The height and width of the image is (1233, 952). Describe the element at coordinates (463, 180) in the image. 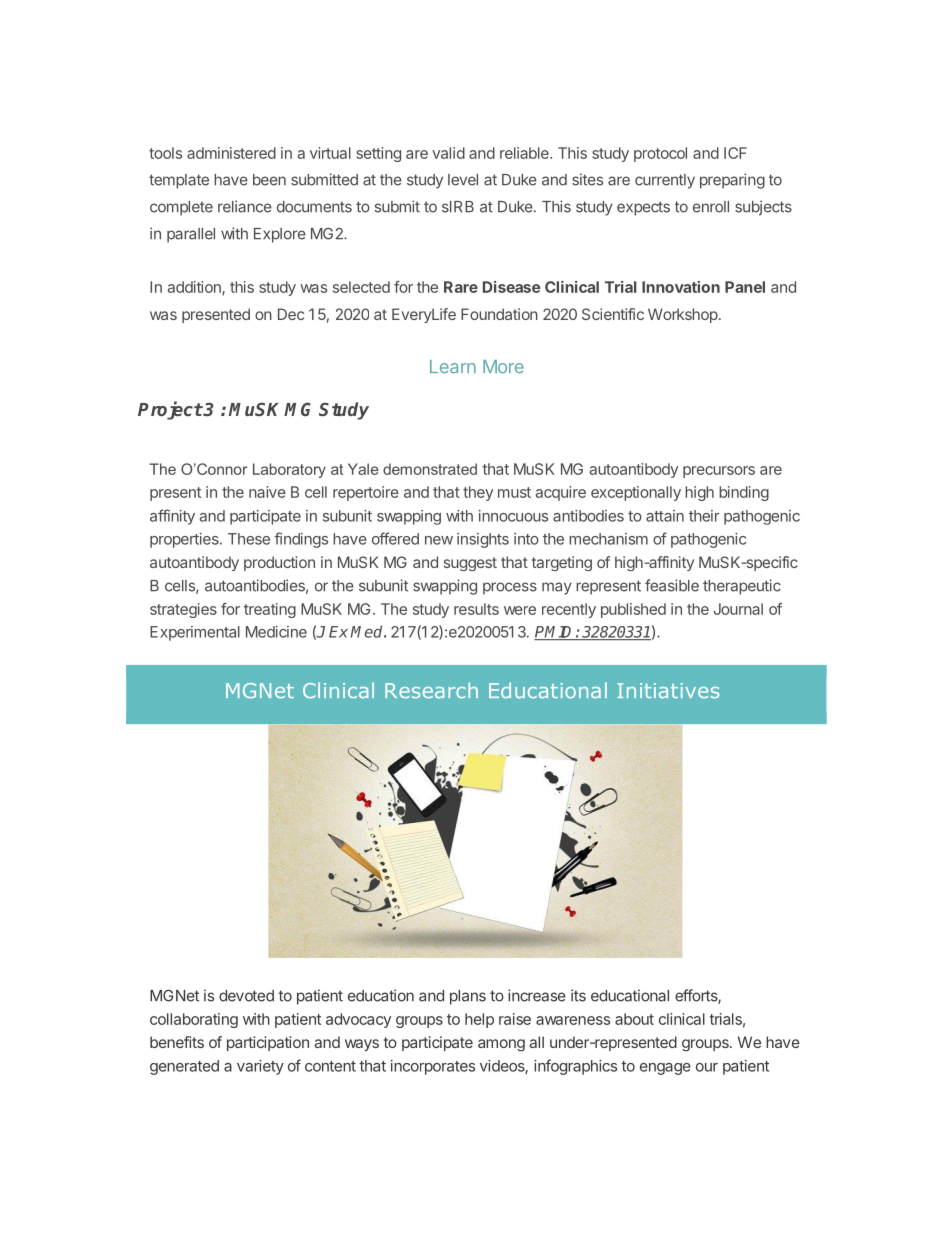

I see `level` at that location.
